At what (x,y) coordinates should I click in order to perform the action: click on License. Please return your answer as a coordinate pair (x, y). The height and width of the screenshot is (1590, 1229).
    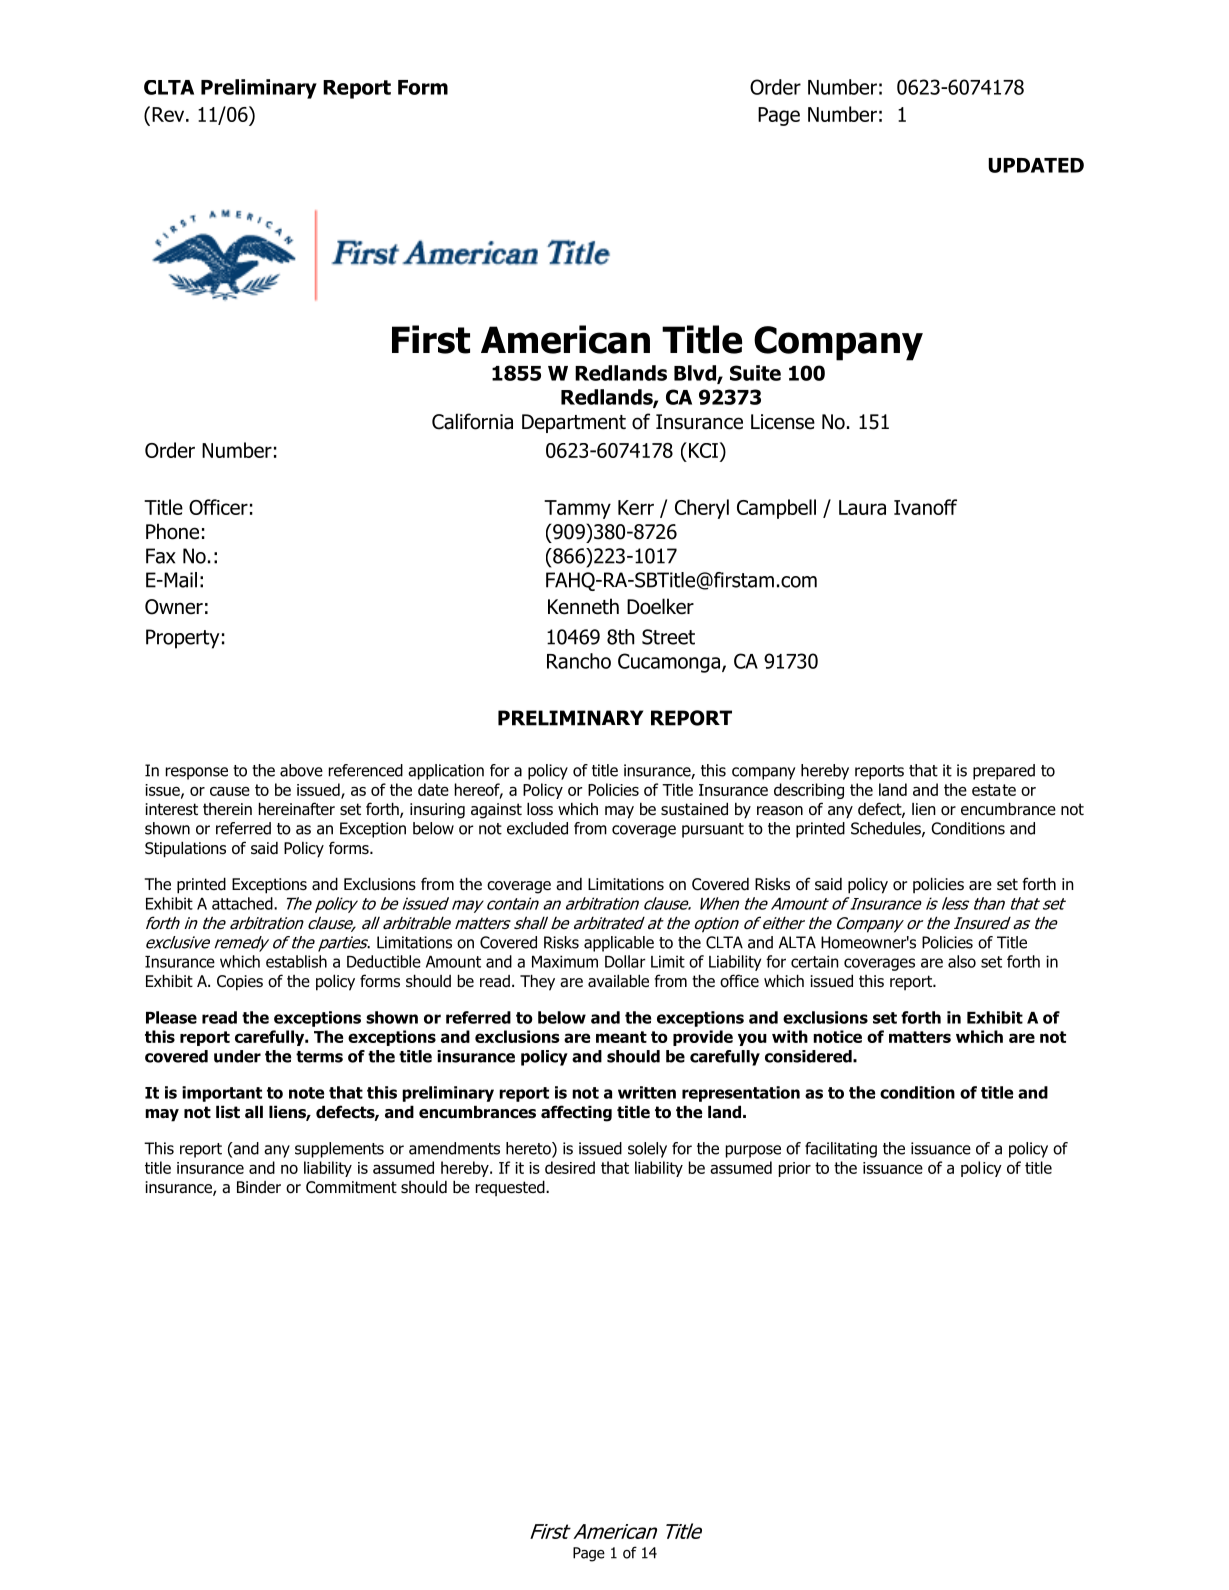
    Looking at the image, I should click on (783, 422).
